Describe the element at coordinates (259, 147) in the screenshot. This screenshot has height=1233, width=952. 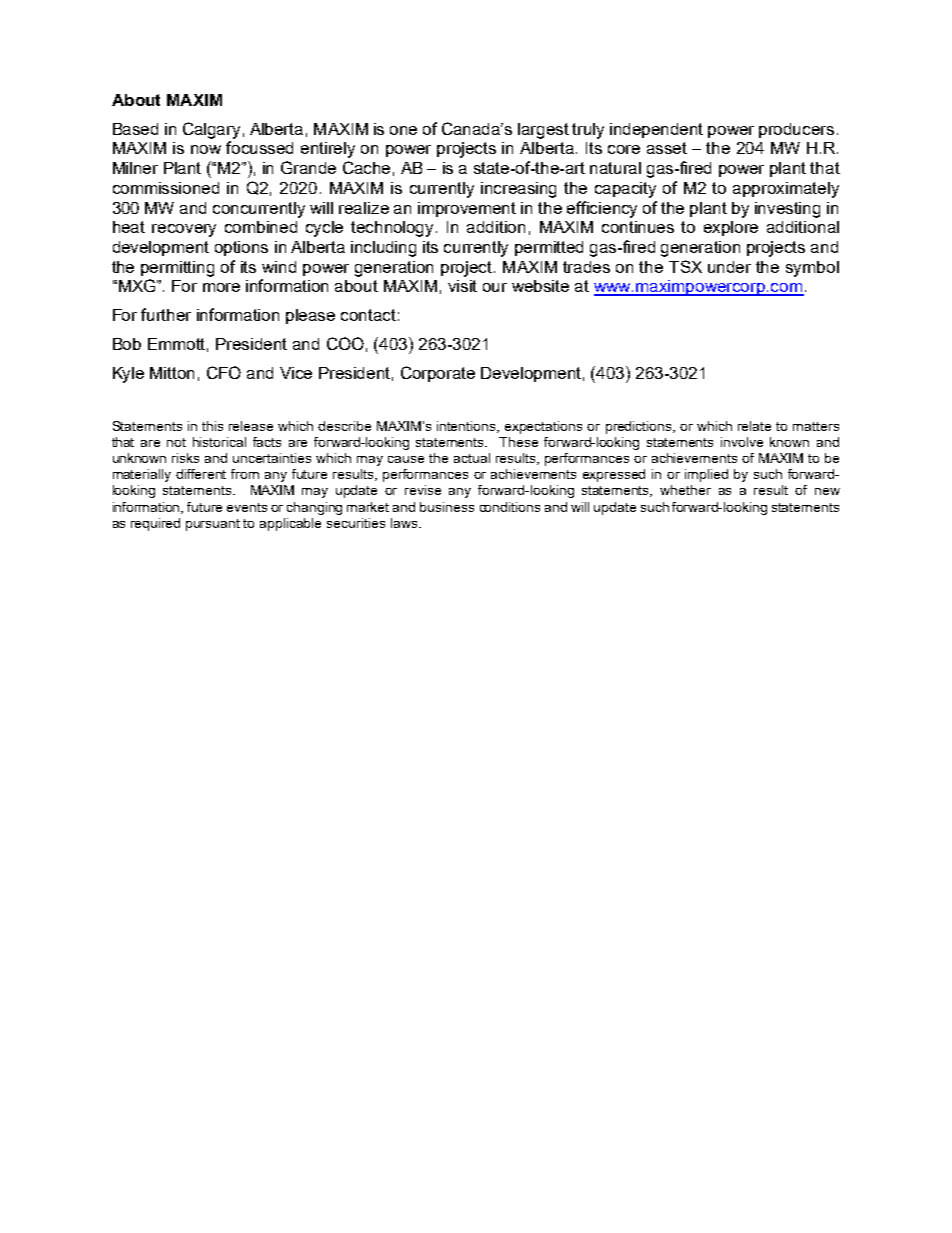
I see `focussed` at that location.
